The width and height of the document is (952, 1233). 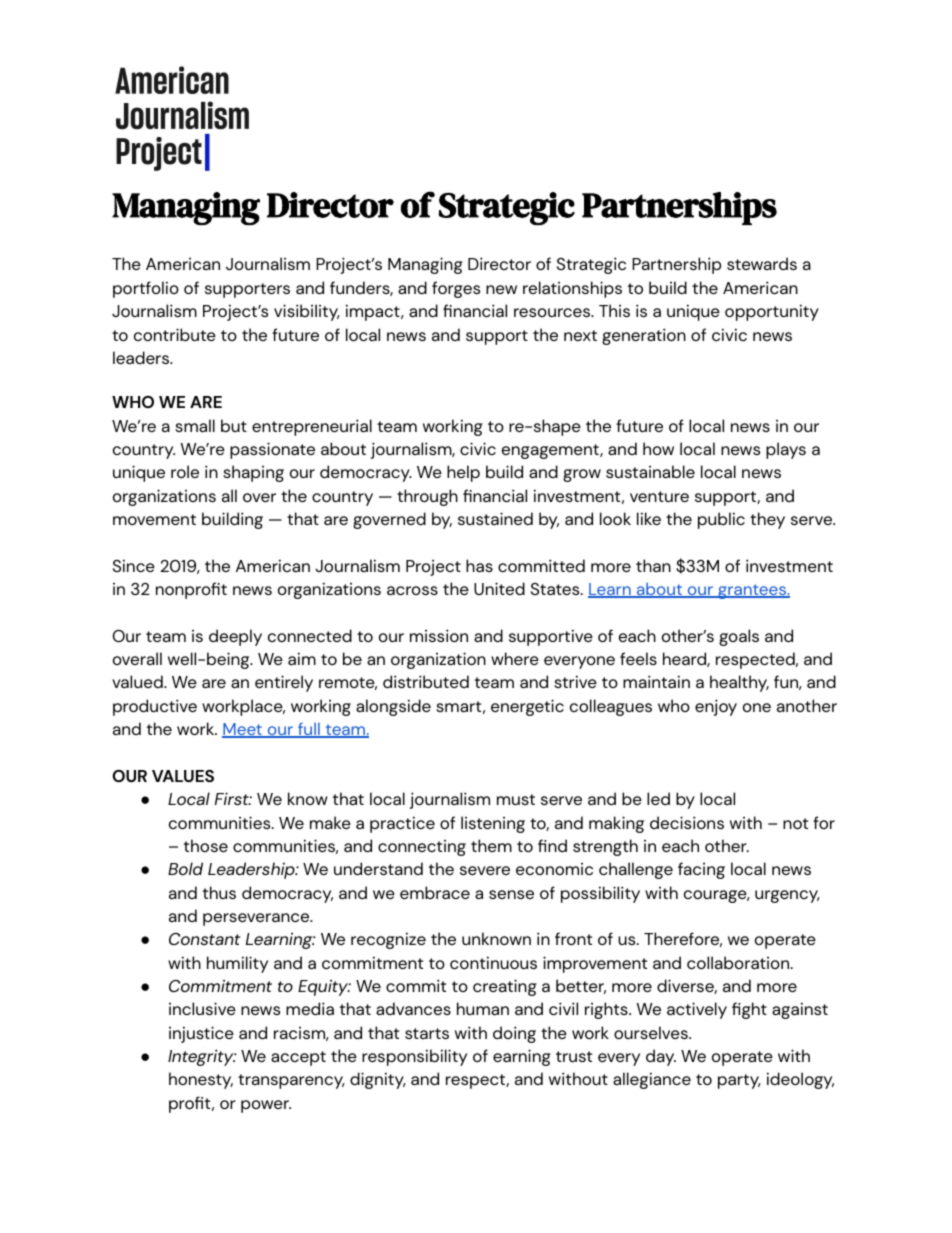 What do you see at coordinates (463, 473) in the document?
I see `help` at bounding box center [463, 473].
